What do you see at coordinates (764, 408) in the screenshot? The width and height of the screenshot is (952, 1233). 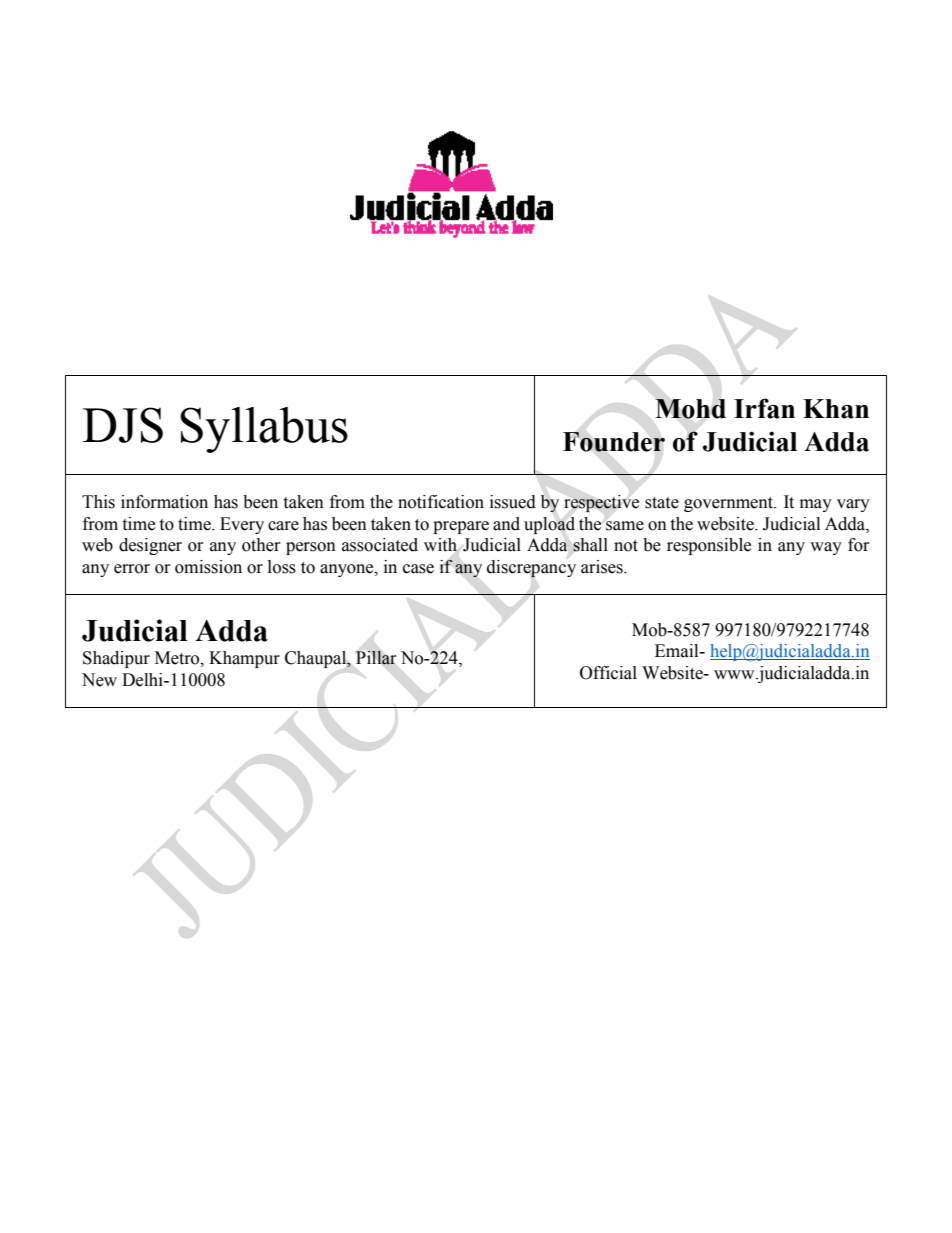 I see `Irfan` at bounding box center [764, 408].
